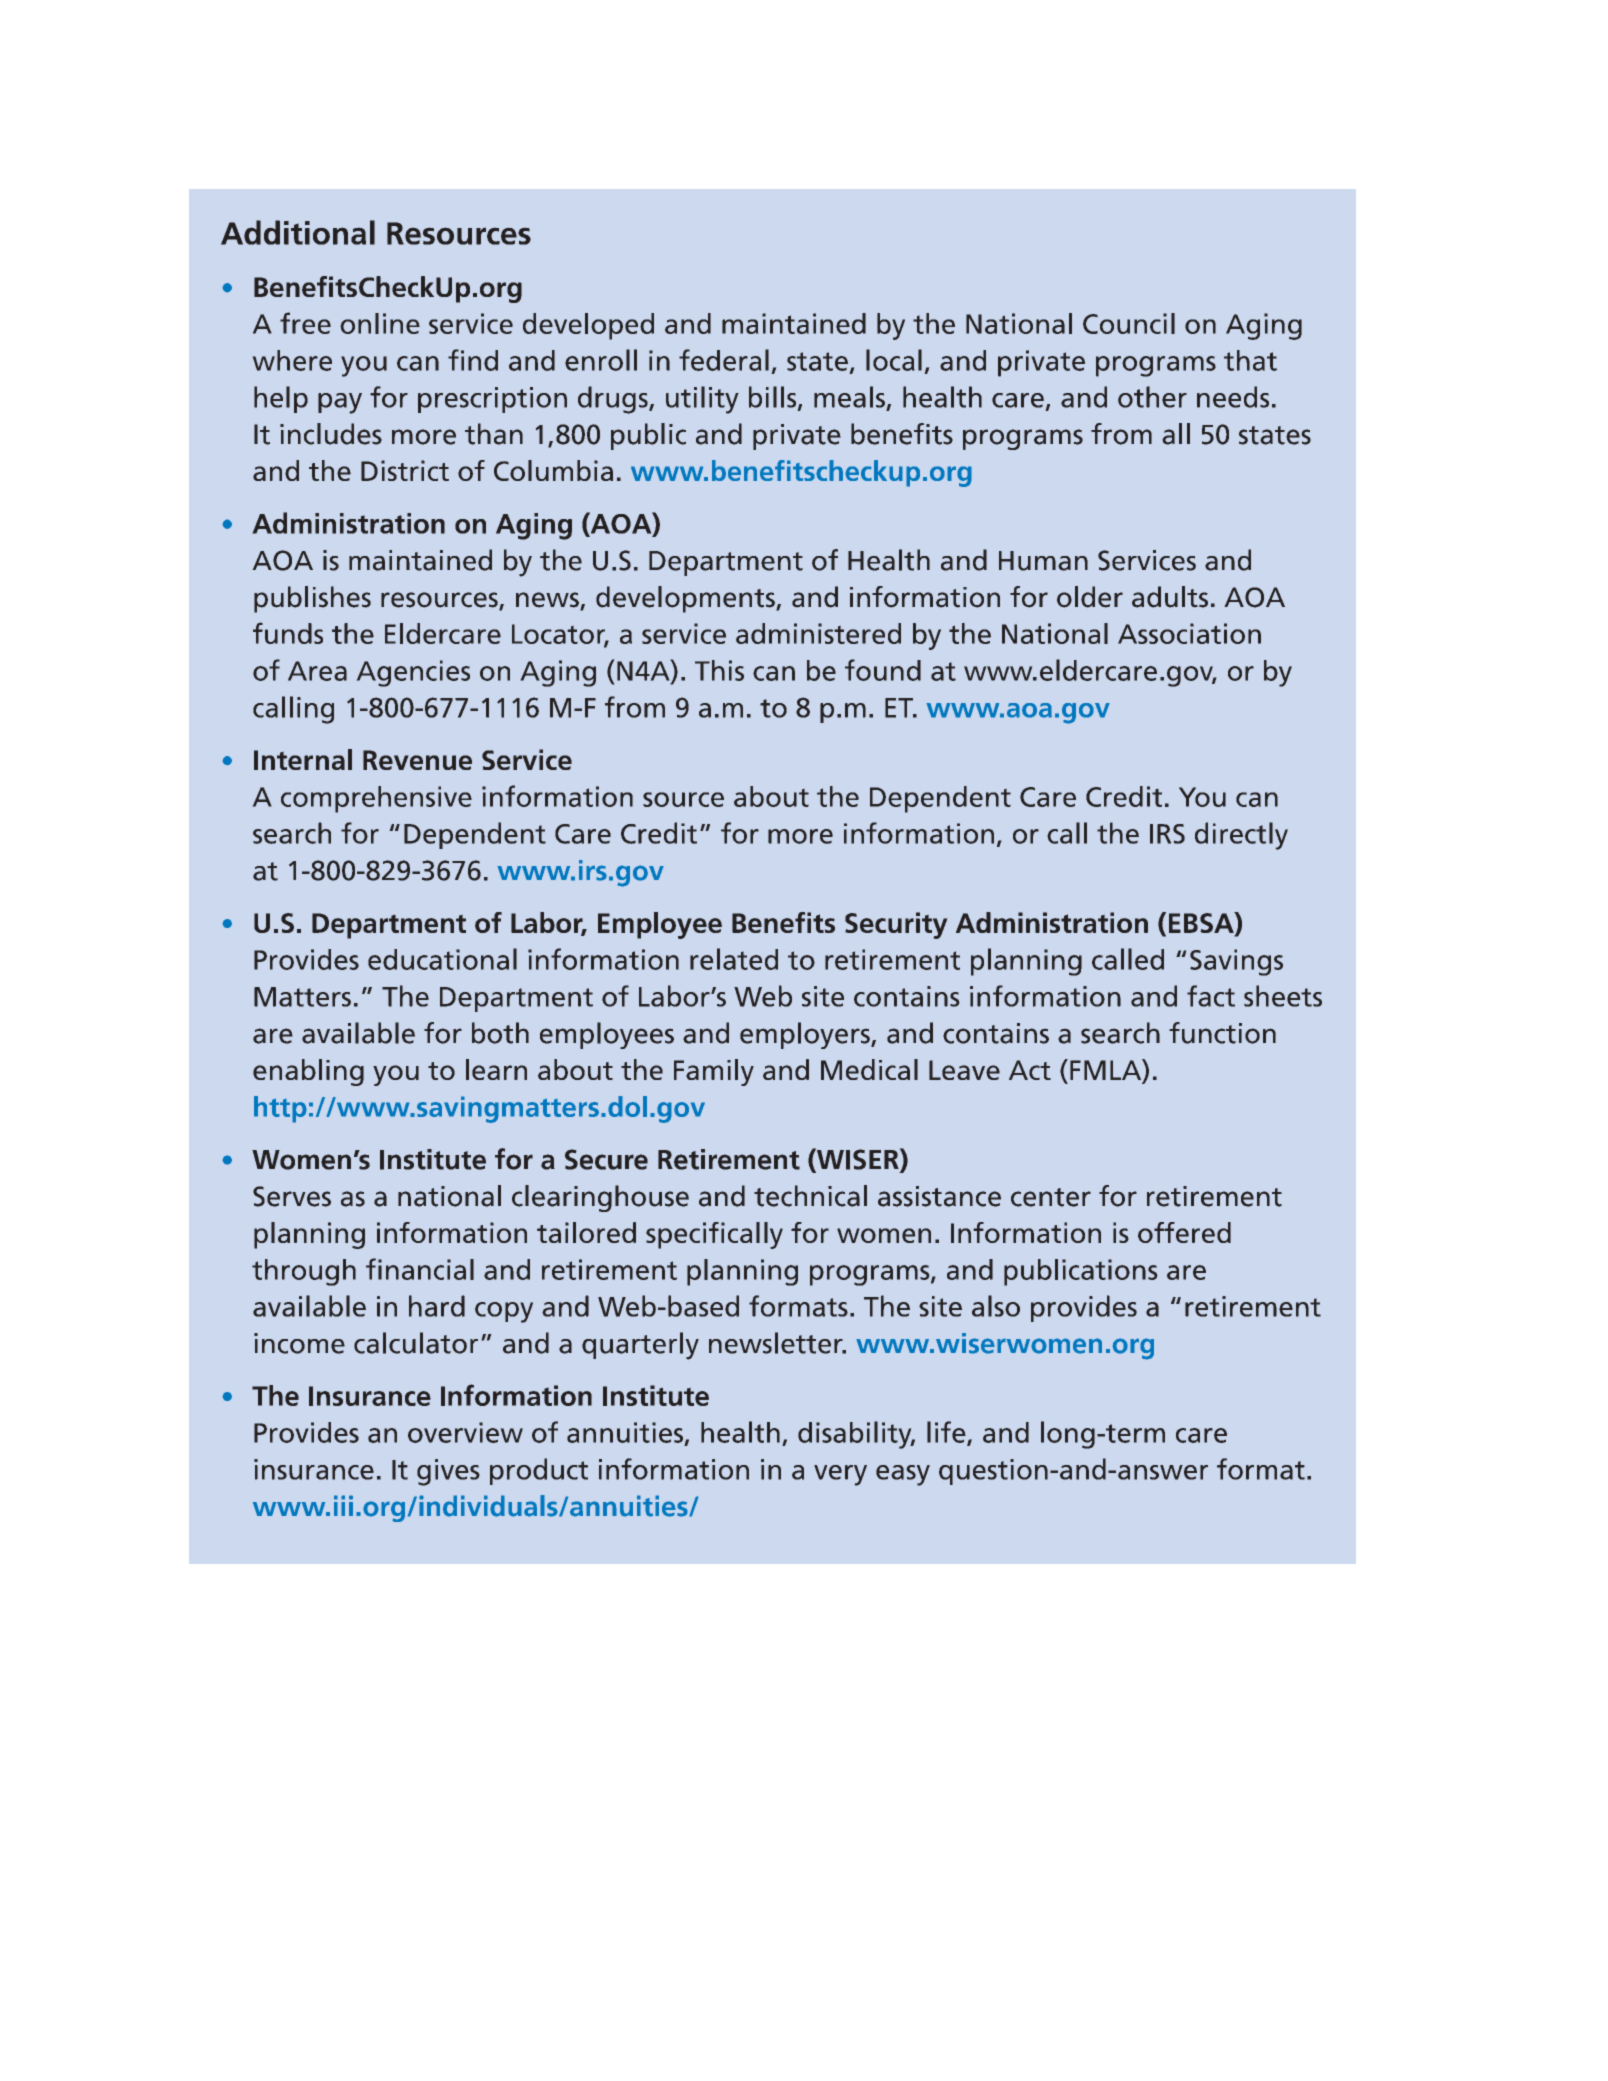 This screenshot has width=1608, height=2081. What do you see at coordinates (376, 799) in the screenshot?
I see `comprehensive` at bounding box center [376, 799].
